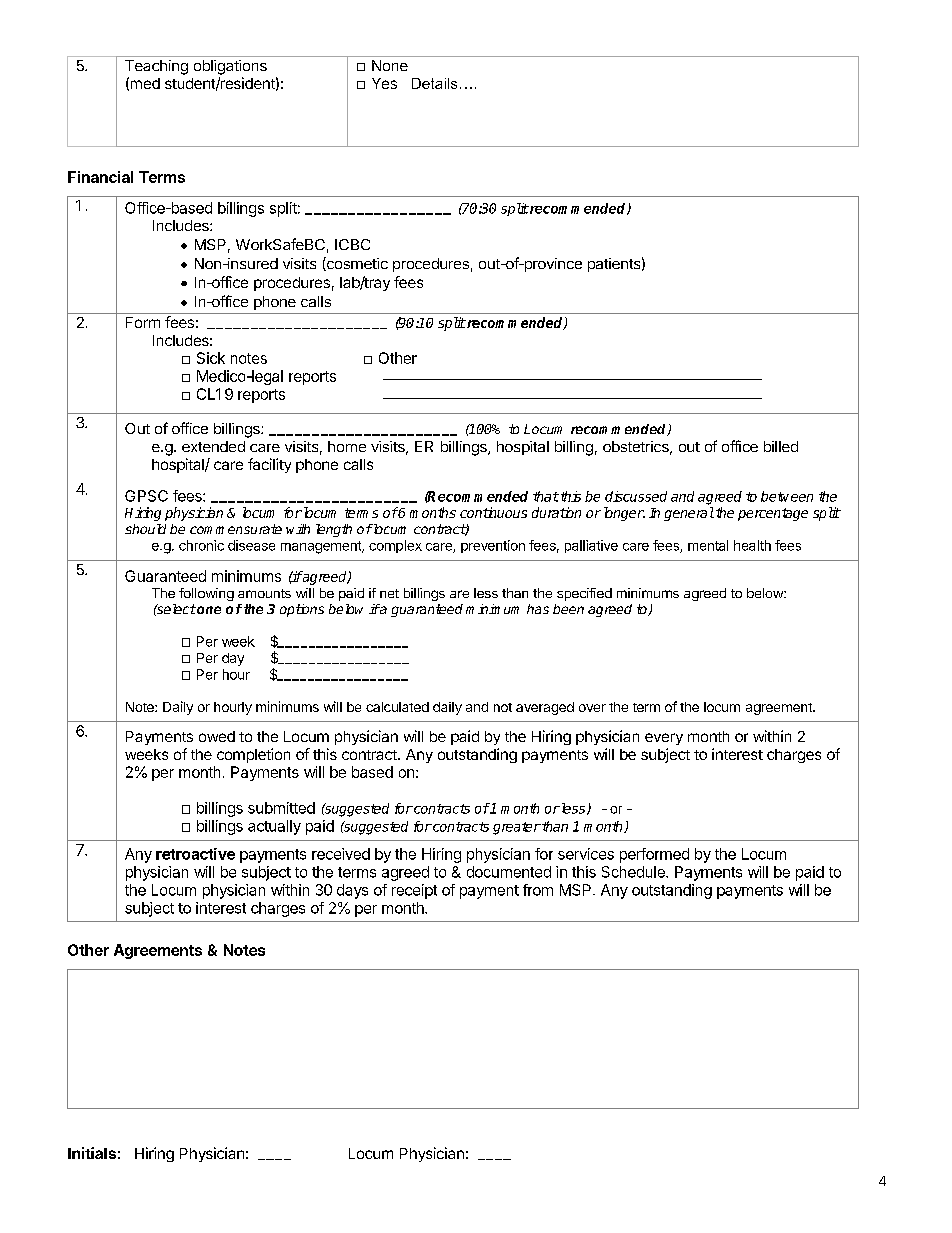 The image size is (952, 1233). Describe the element at coordinates (92, 1153) in the image. I see `Initials` at that location.
